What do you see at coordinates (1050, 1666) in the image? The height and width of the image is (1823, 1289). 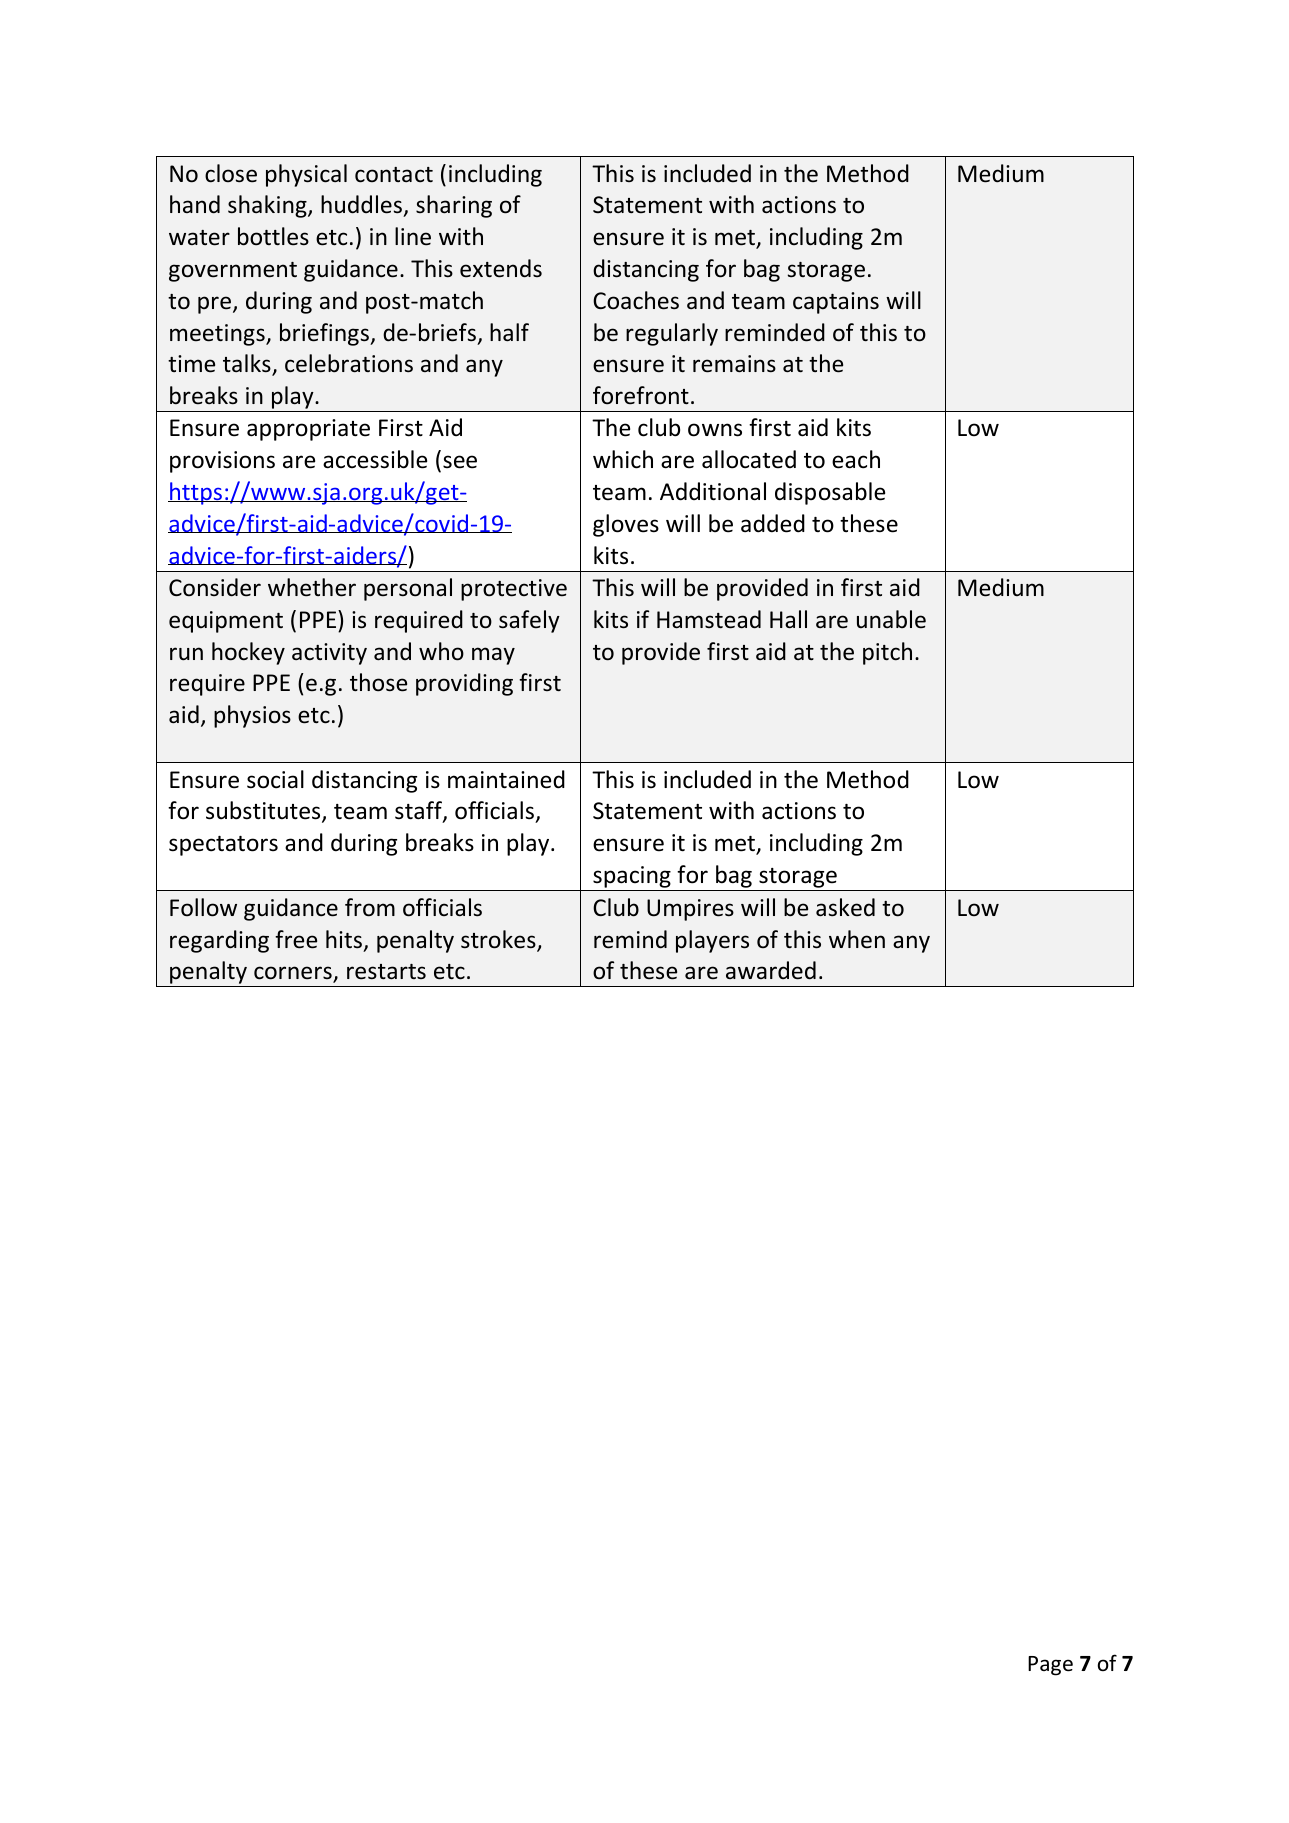 I see `Page` at bounding box center [1050, 1666].
